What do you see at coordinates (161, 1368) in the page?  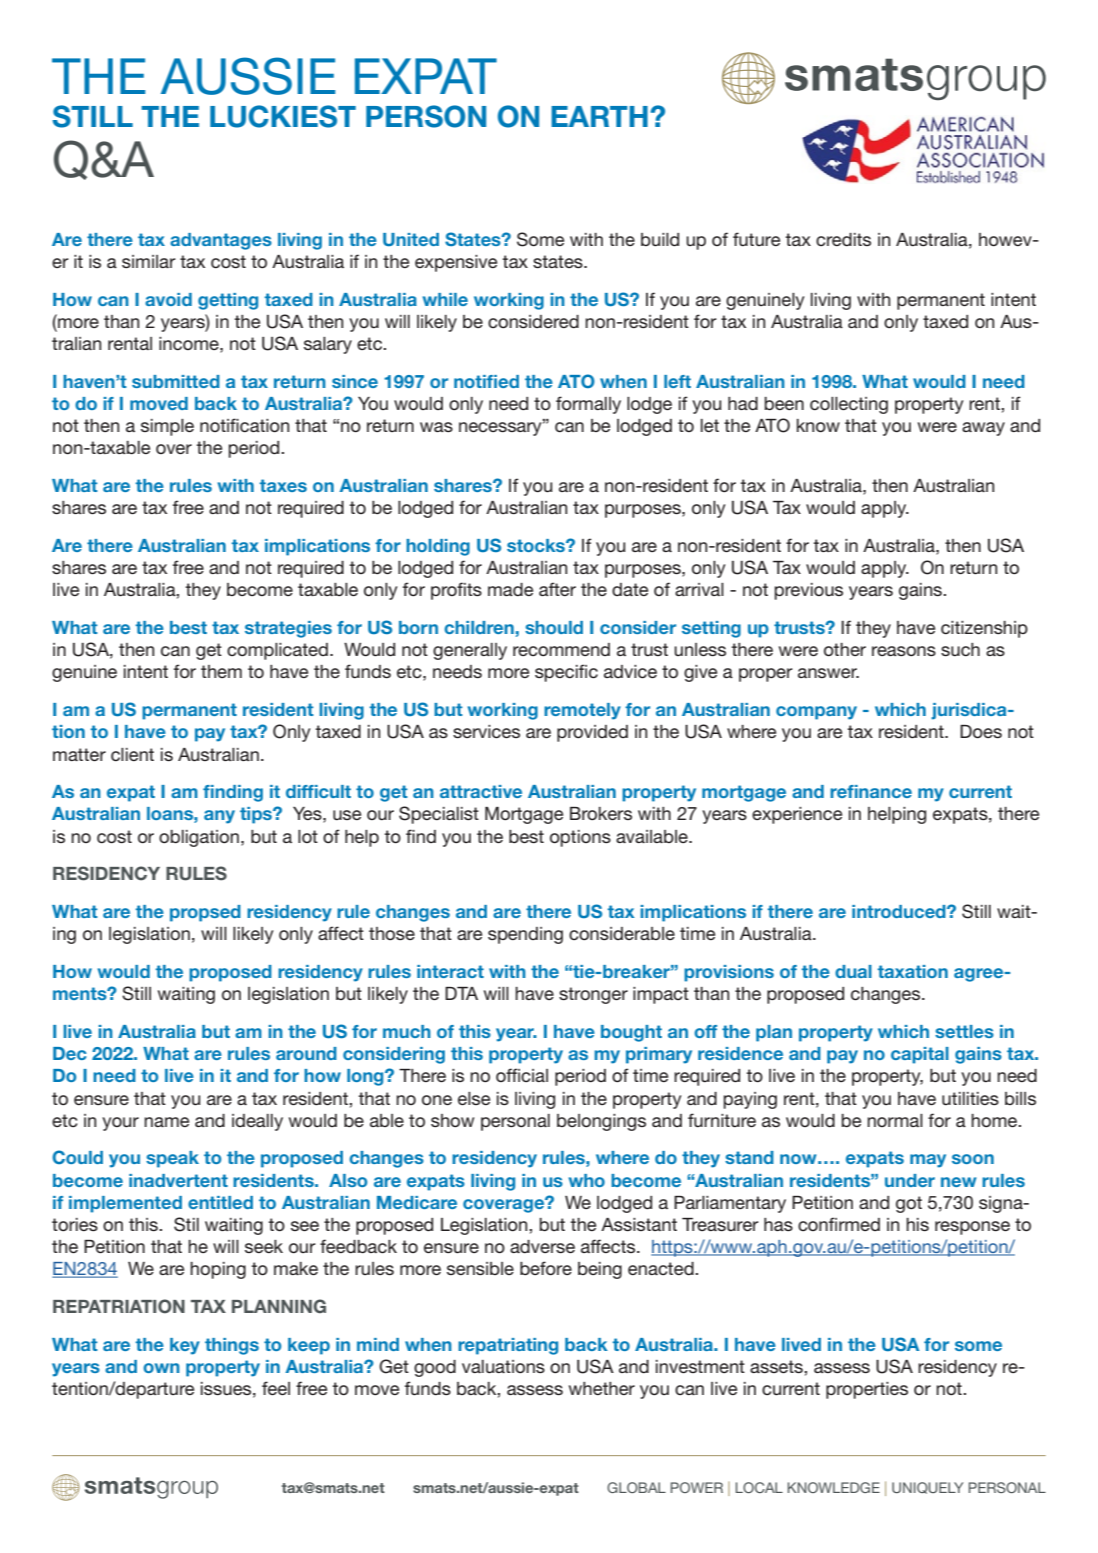 I see `own` at bounding box center [161, 1368].
